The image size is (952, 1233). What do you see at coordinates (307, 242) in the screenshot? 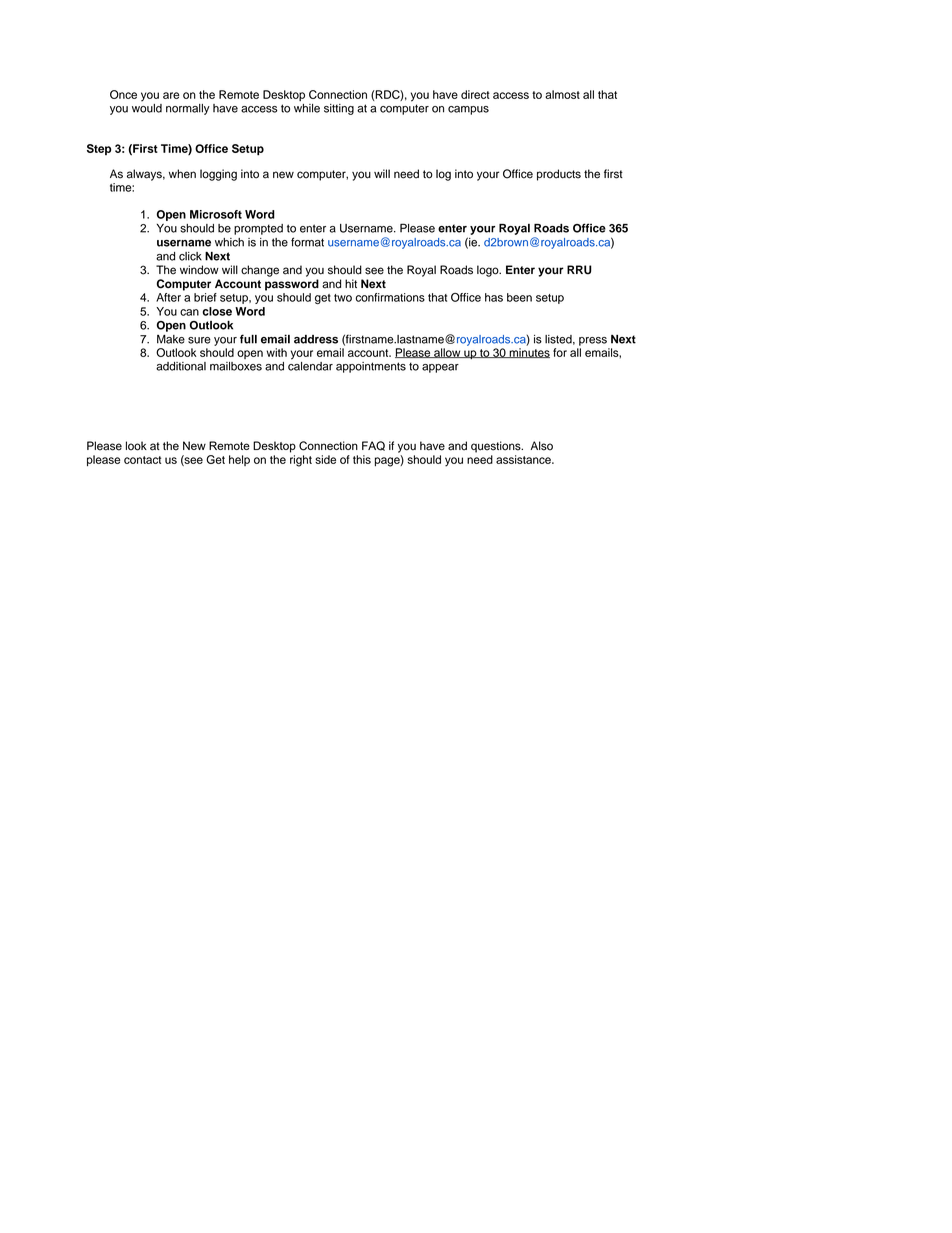
I see `format` at bounding box center [307, 242].
